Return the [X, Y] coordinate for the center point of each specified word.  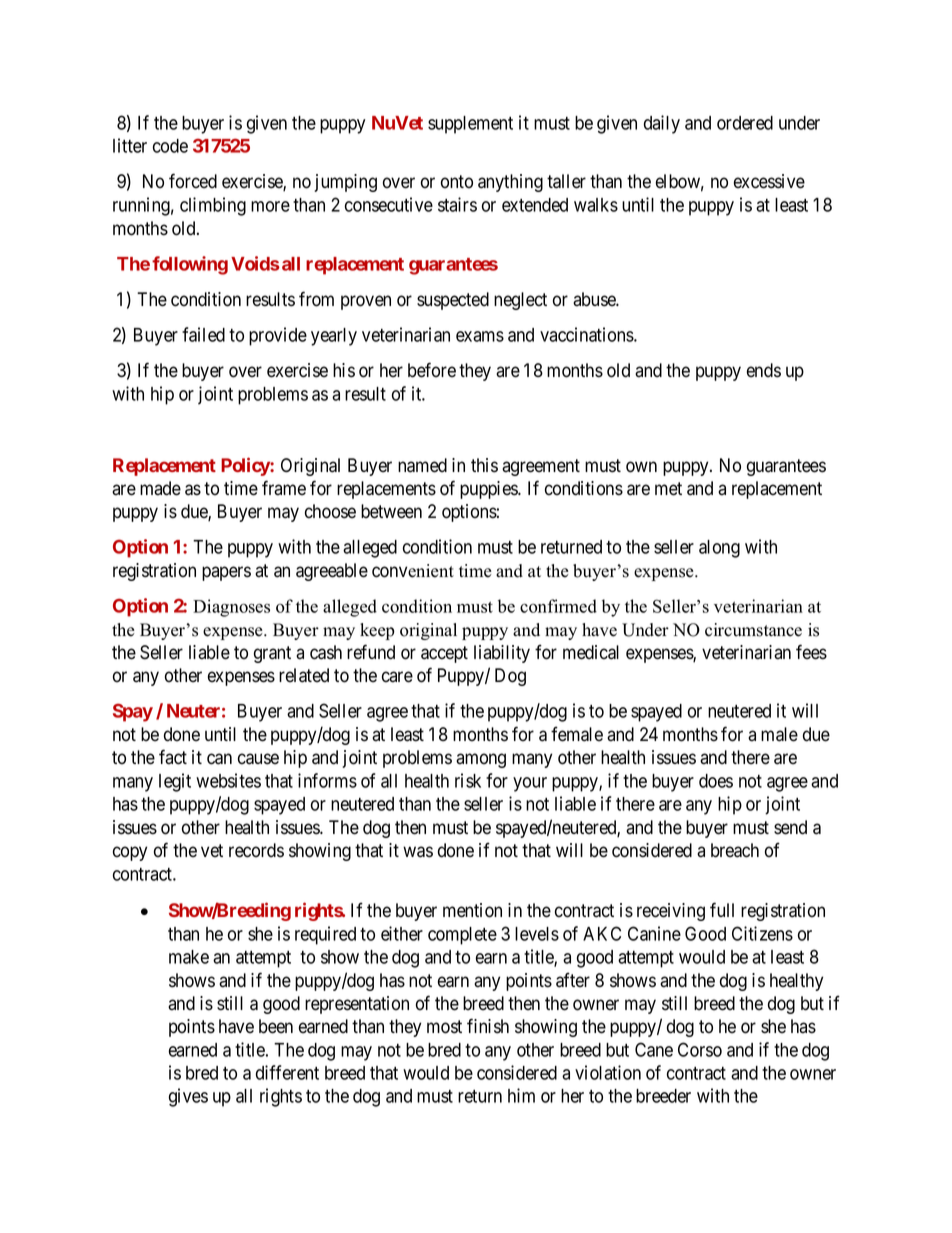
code [170, 146]
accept [444, 654]
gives [188, 1097]
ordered [745, 123]
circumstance [753, 630]
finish [488, 1026]
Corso [700, 1049]
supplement [470, 125]
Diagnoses [231, 608]
